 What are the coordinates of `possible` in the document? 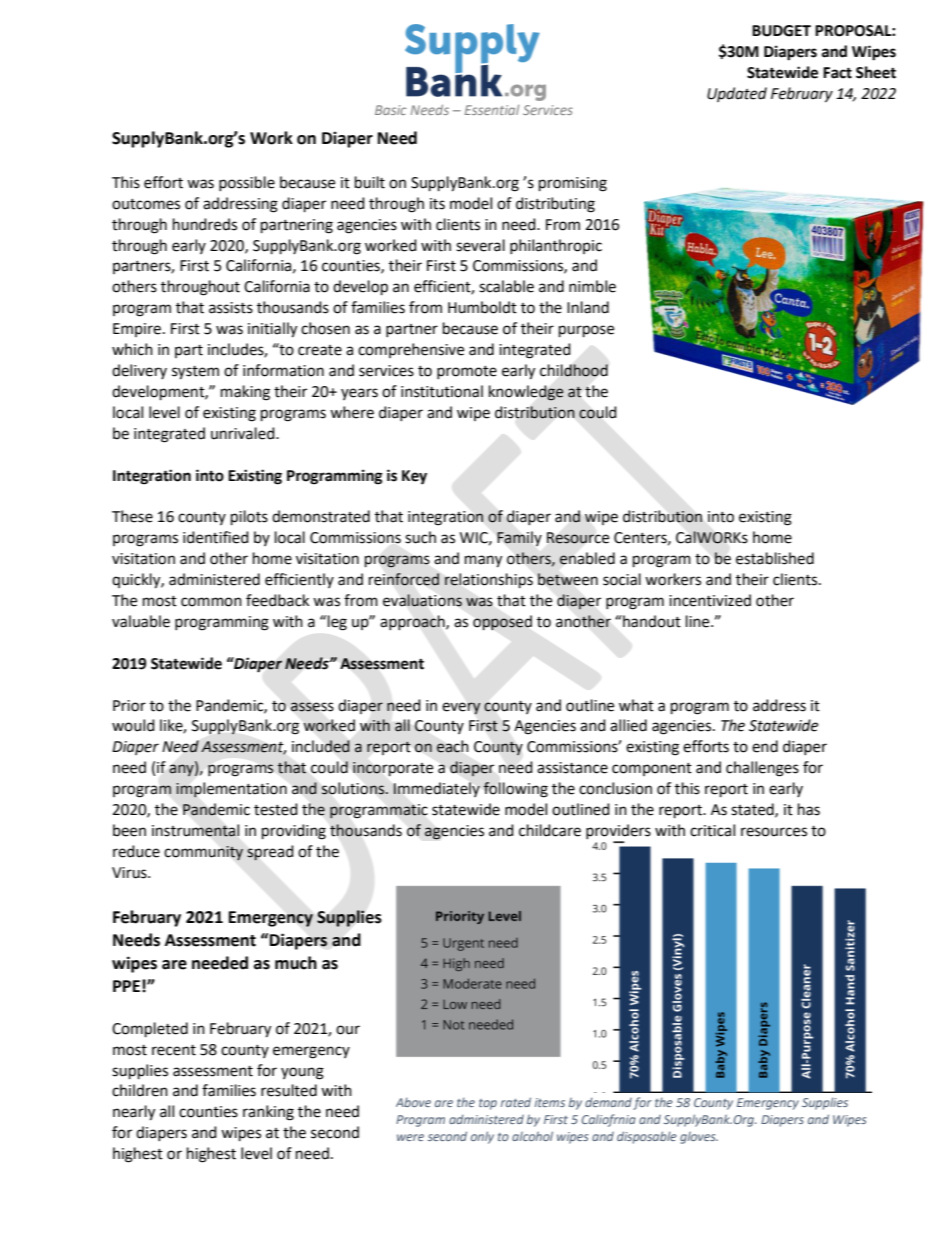 It's located at (247, 183).
